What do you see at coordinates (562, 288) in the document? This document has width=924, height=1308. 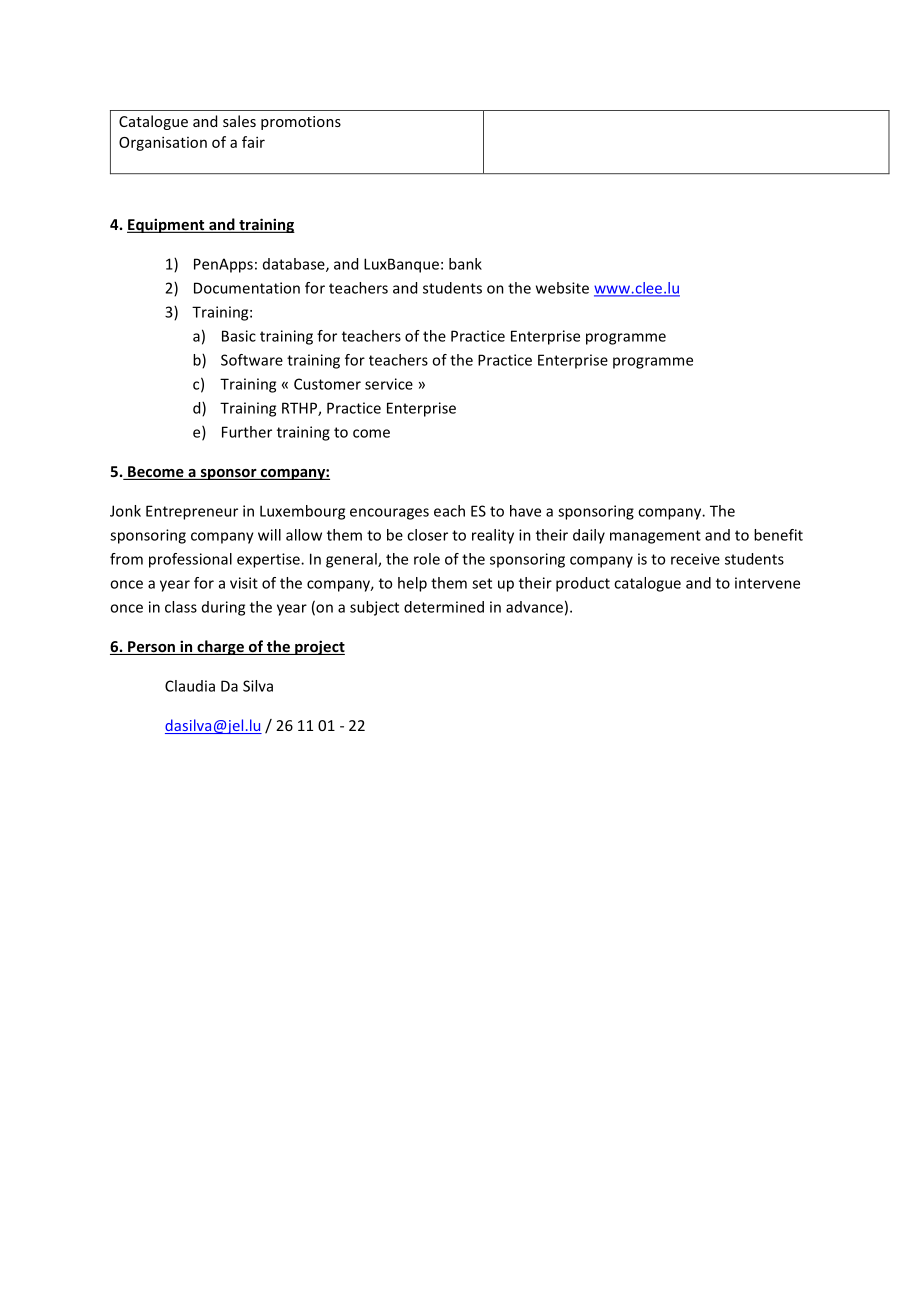 I see `website` at bounding box center [562, 288].
